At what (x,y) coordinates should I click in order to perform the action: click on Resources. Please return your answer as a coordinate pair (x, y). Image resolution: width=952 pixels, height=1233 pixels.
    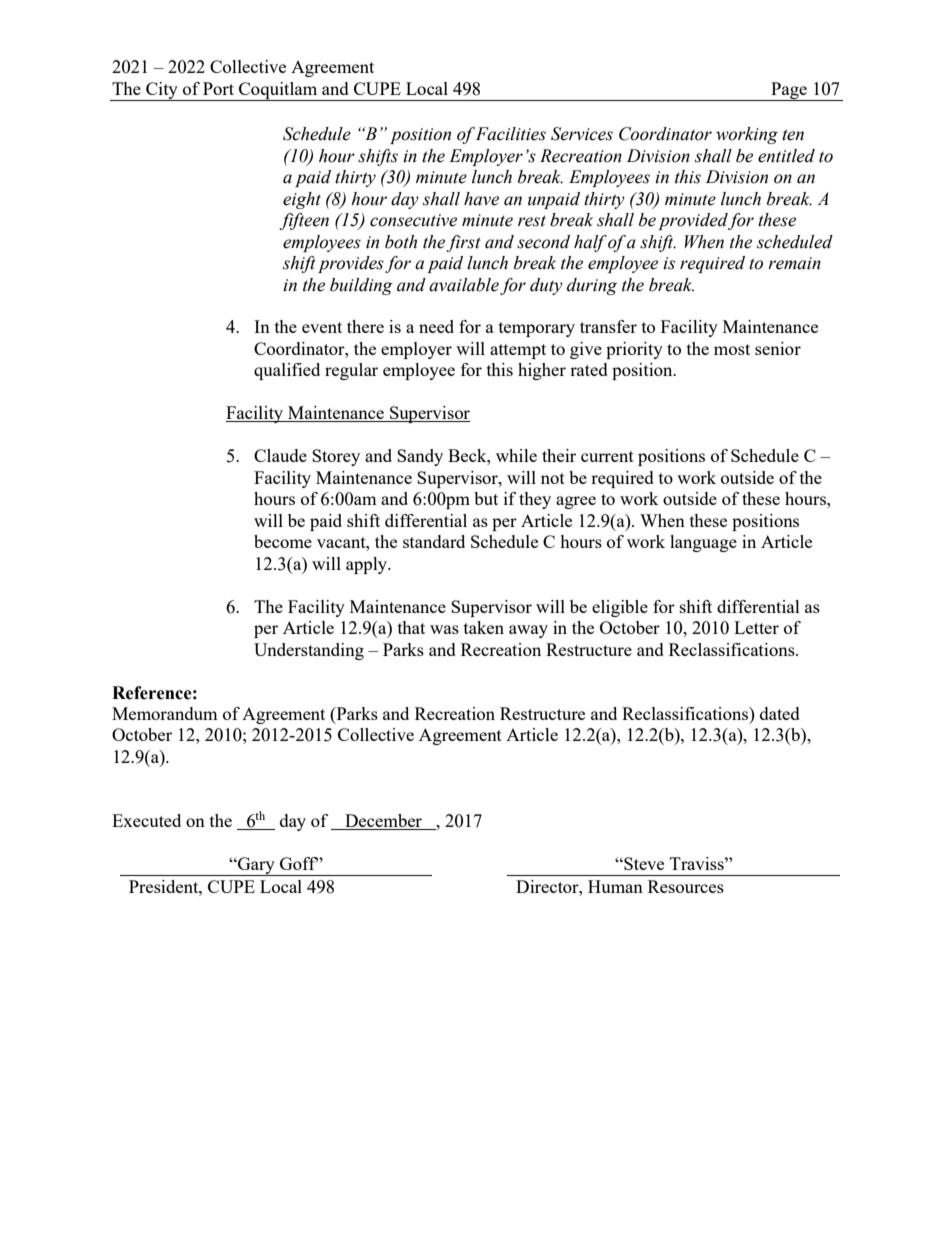
    Looking at the image, I should click on (686, 886).
